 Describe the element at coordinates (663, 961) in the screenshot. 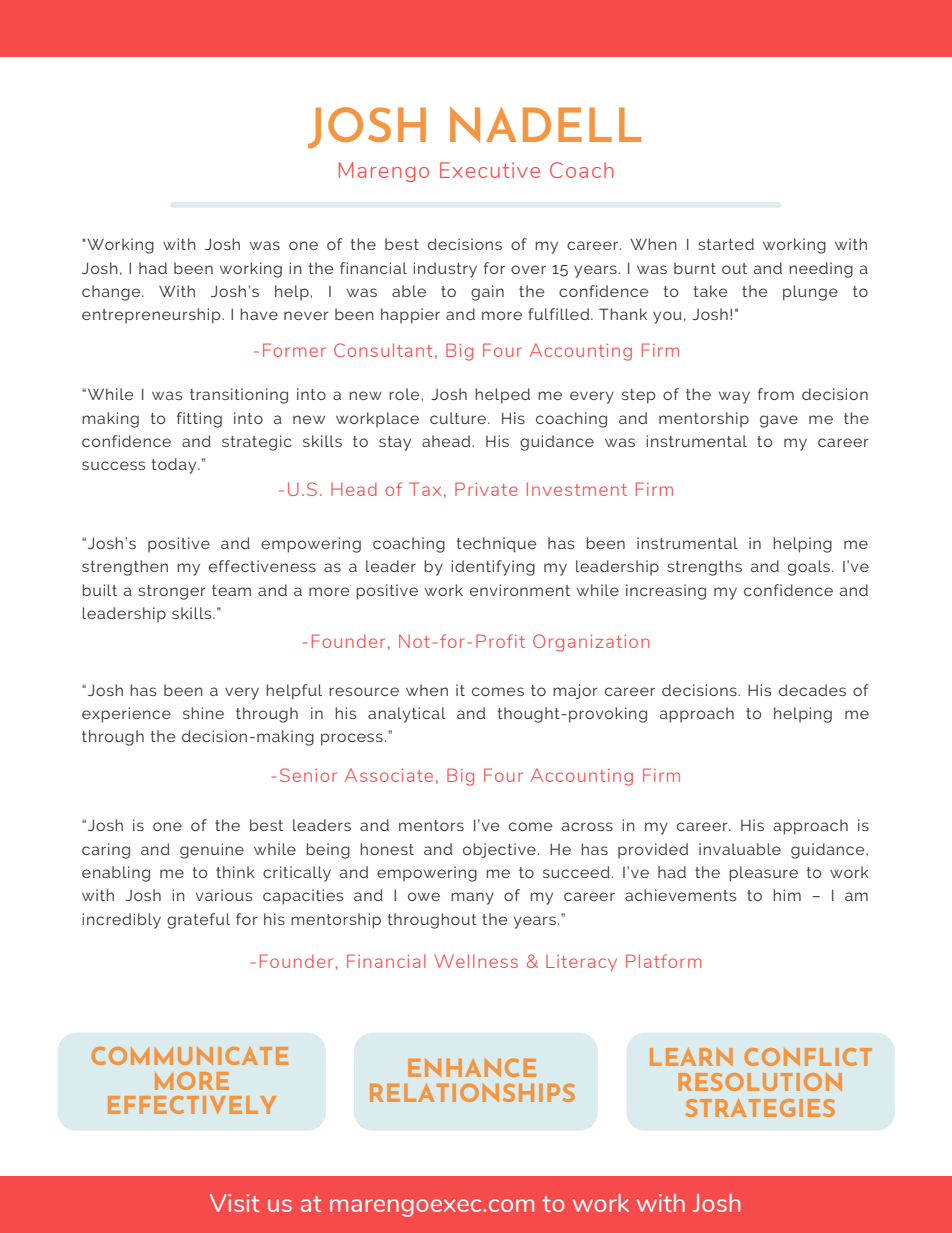

I see `Platform` at that location.
